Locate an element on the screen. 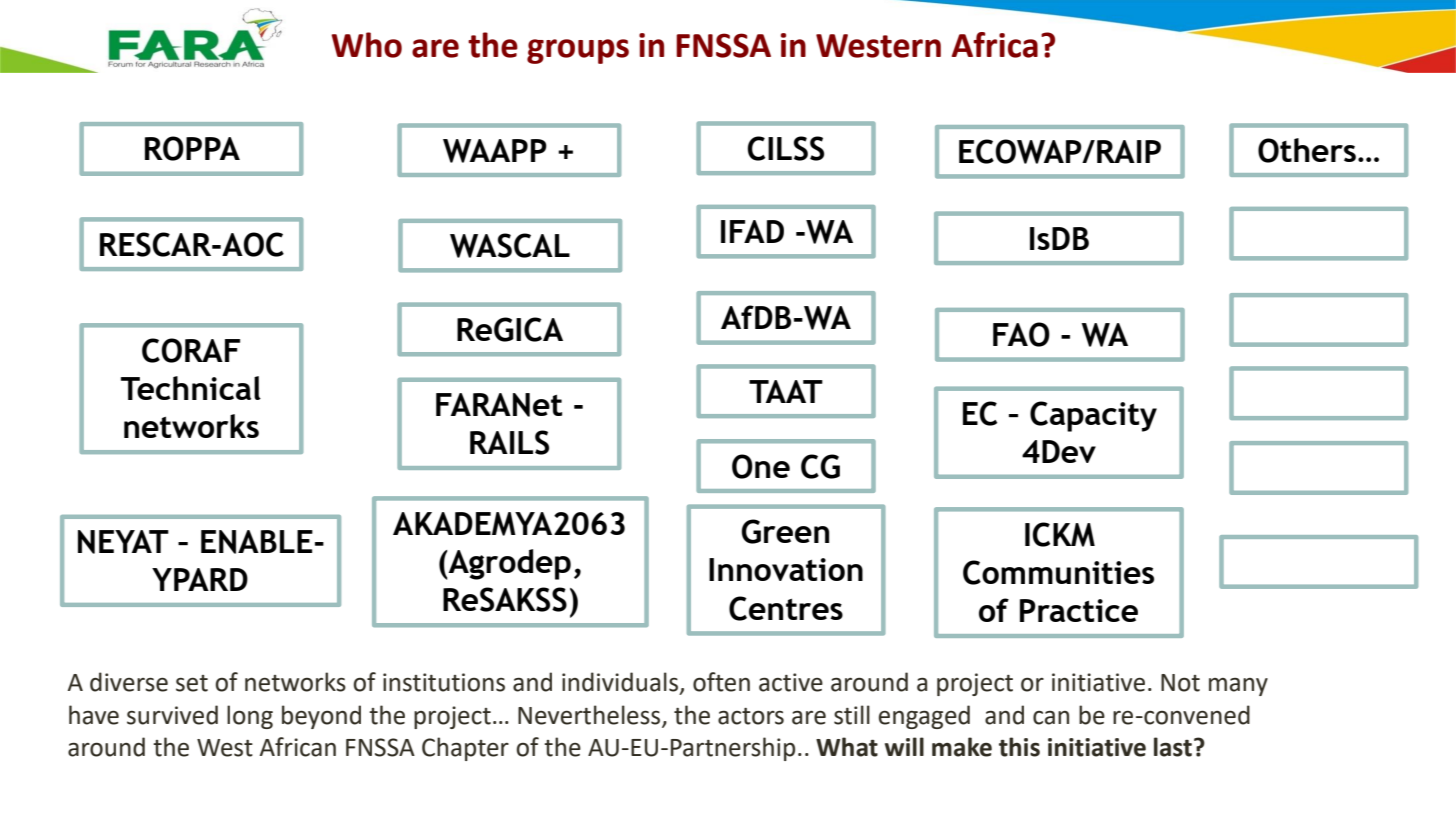 Image resolution: width=1456 pixels, height=819 pixels. Capacity is located at coordinates (1093, 416).
